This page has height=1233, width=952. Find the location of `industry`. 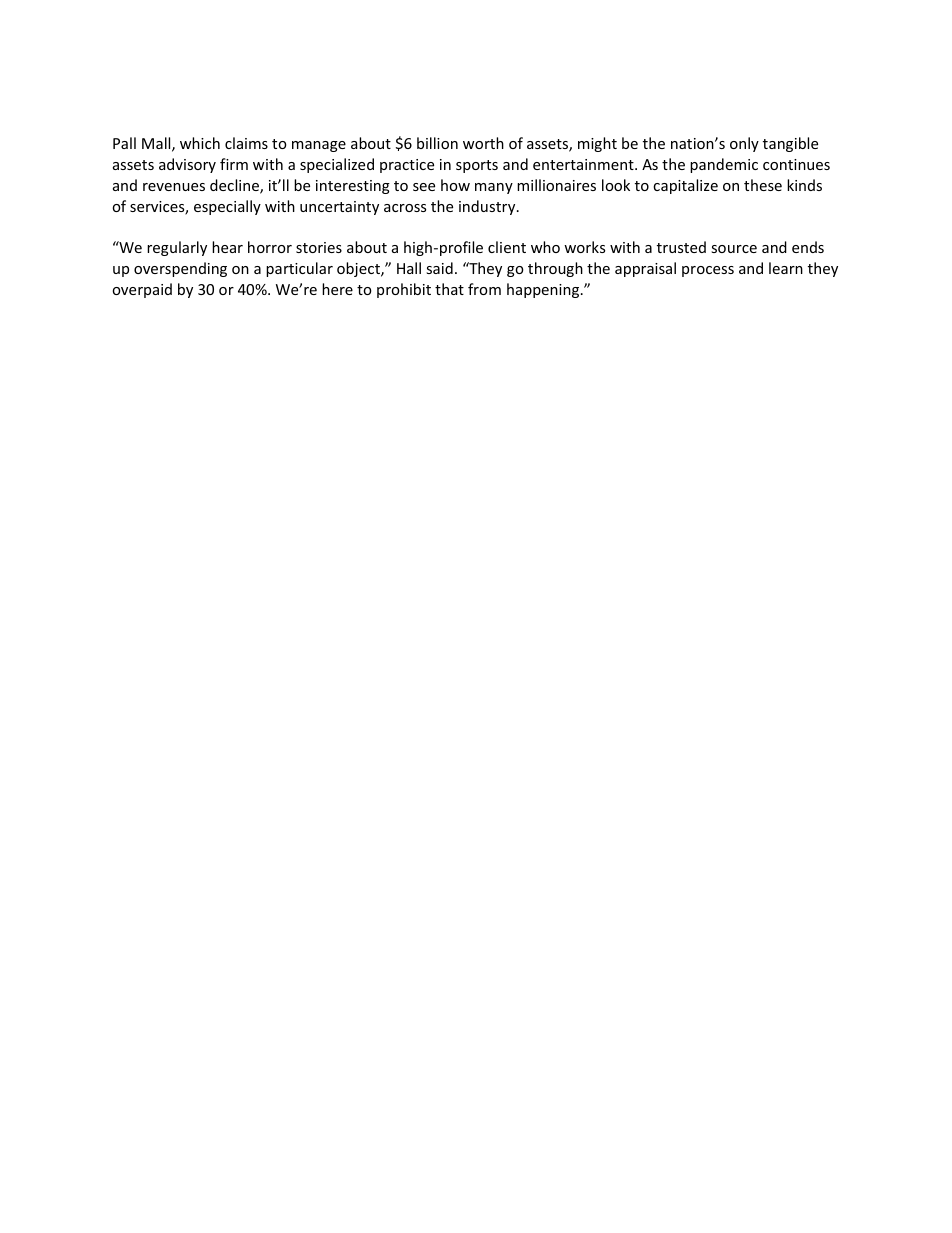

industry is located at coordinates (488, 207).
